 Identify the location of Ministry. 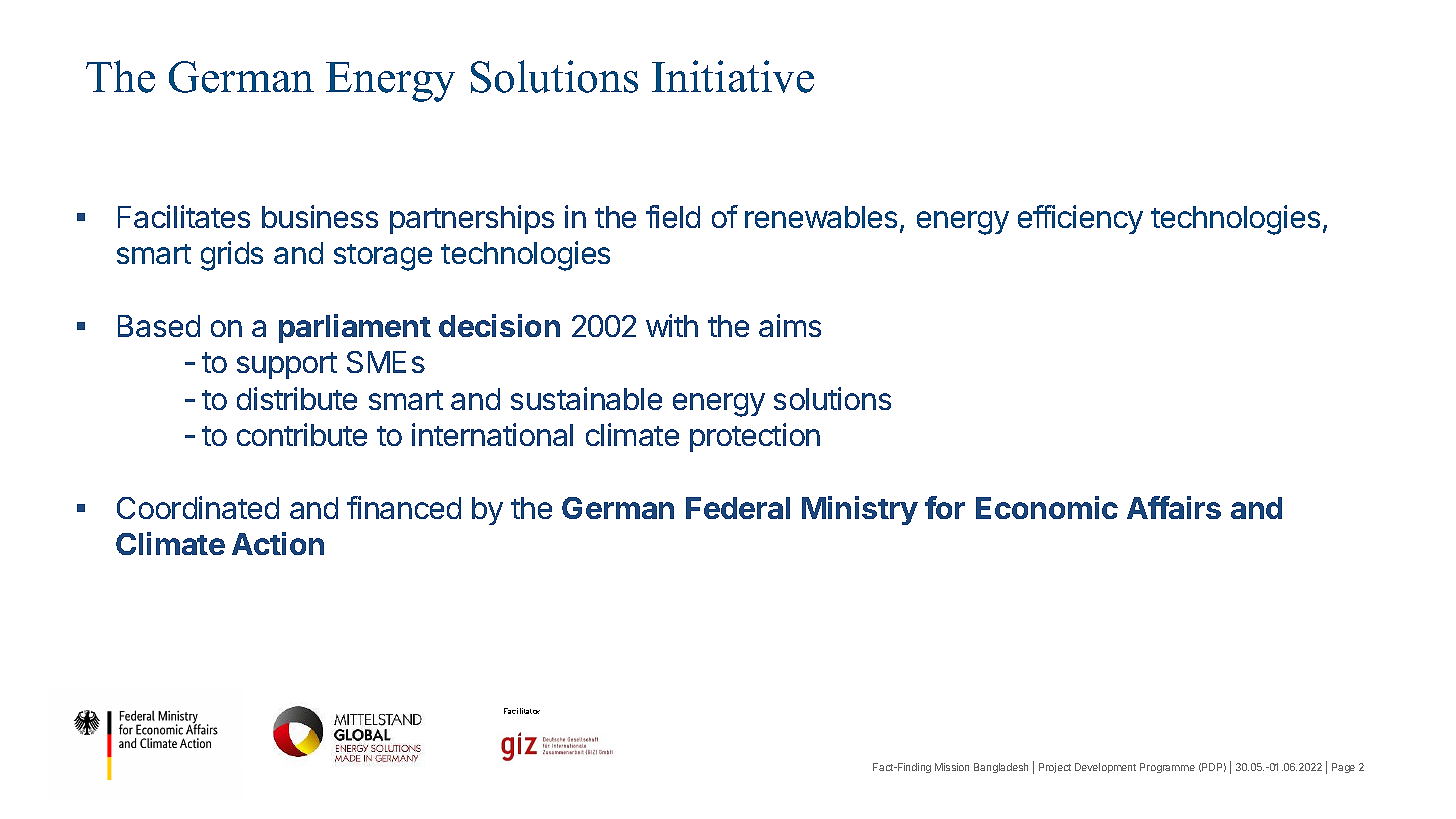
(860, 510).
